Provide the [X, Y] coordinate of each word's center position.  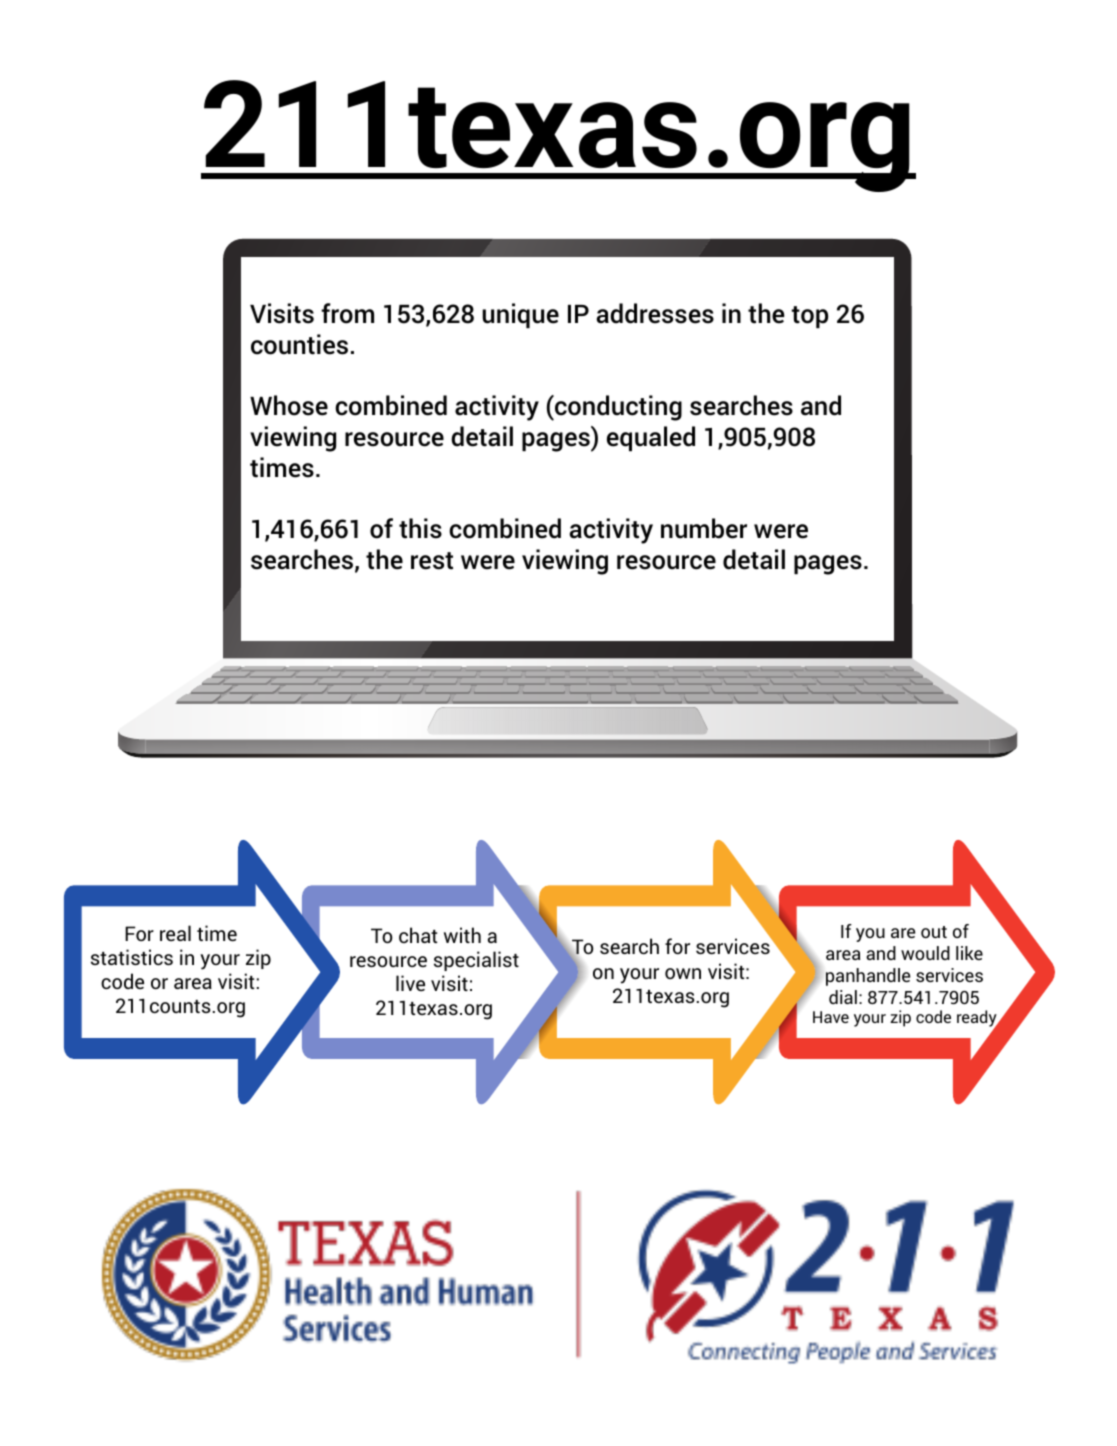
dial [843, 997]
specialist [476, 961]
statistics [132, 957]
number [704, 528]
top [809, 317]
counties [299, 344]
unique [520, 315]
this [420, 528]
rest [432, 561]
